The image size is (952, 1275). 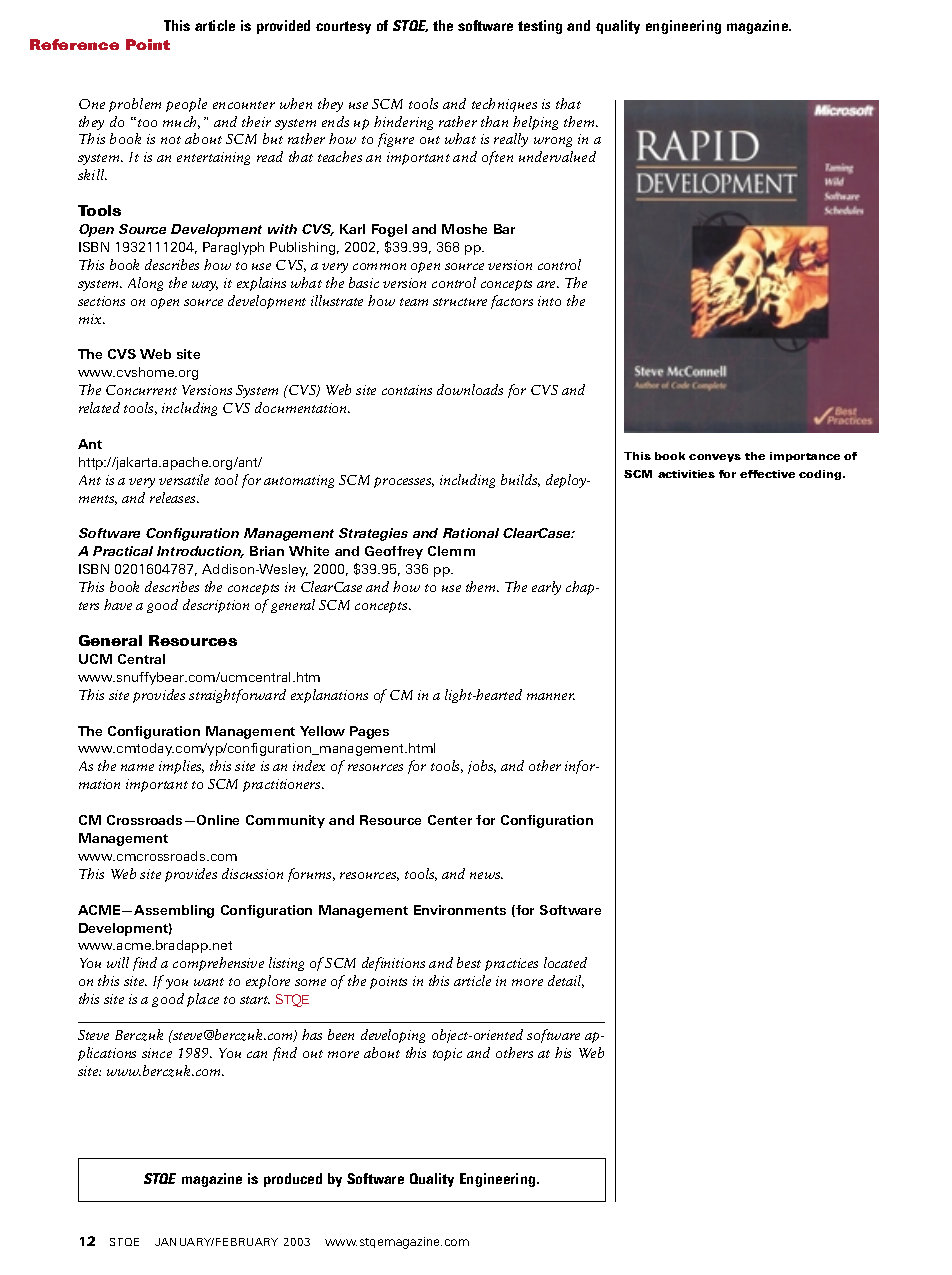 What do you see at coordinates (504, 105) in the screenshot?
I see `techniques` at bounding box center [504, 105].
